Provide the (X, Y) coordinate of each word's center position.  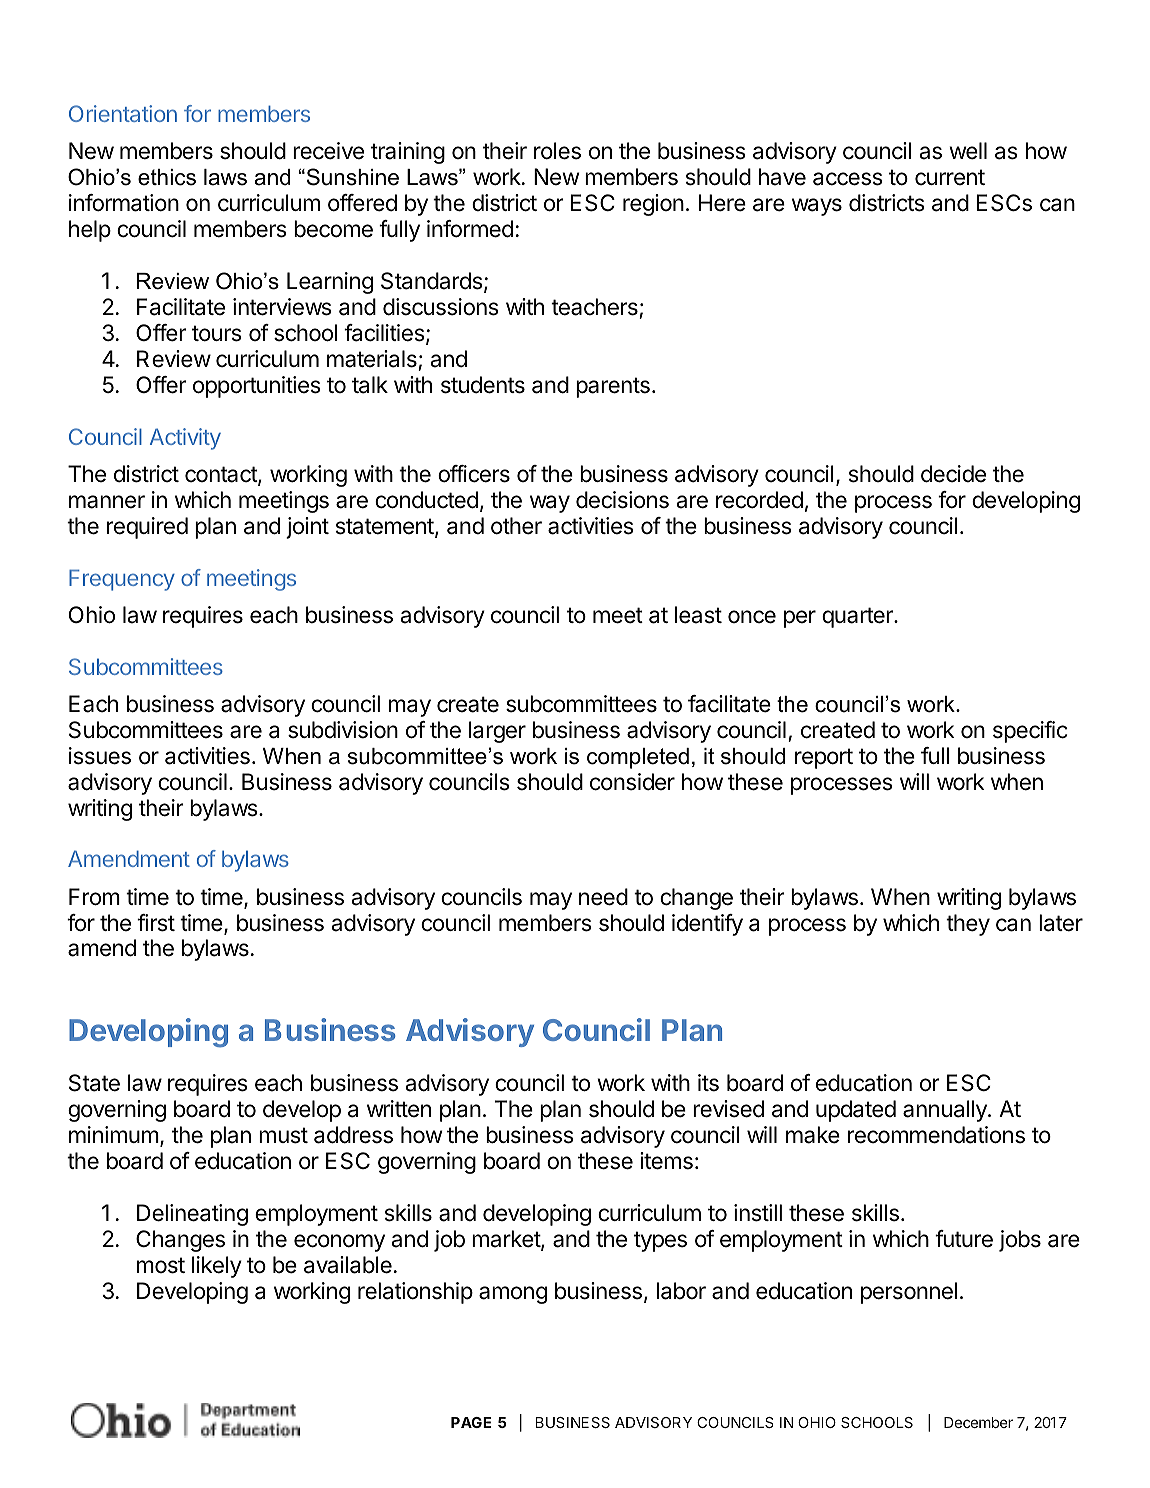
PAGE (471, 1422)
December (978, 1422)
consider (632, 782)
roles (557, 151)
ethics (167, 177)
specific (1030, 732)
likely (217, 1267)
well (968, 151)
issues (100, 756)
